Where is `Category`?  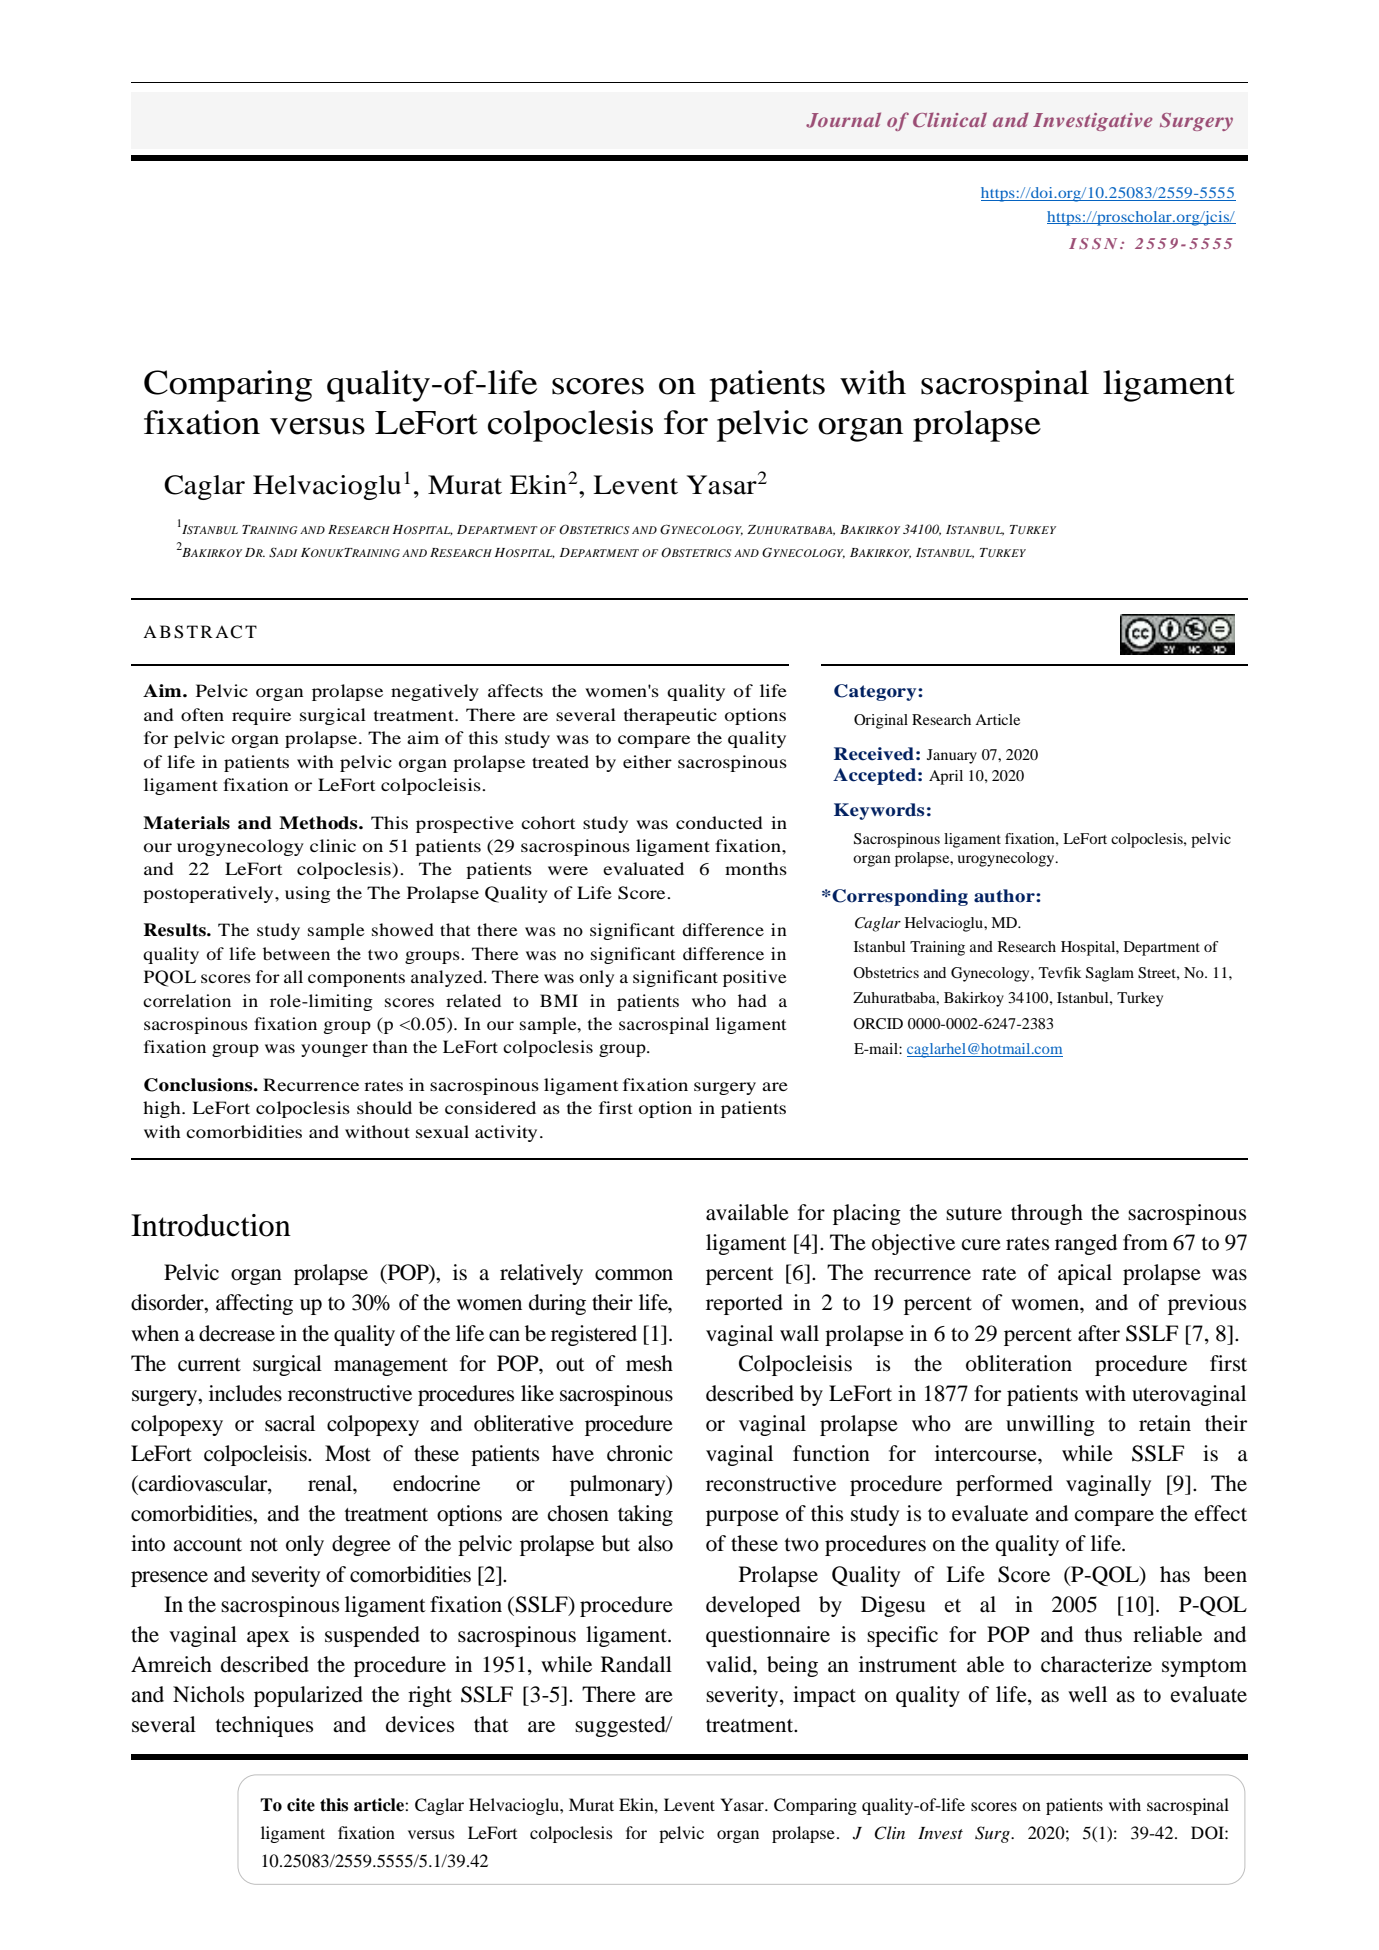
Category is located at coordinates (876, 692).
